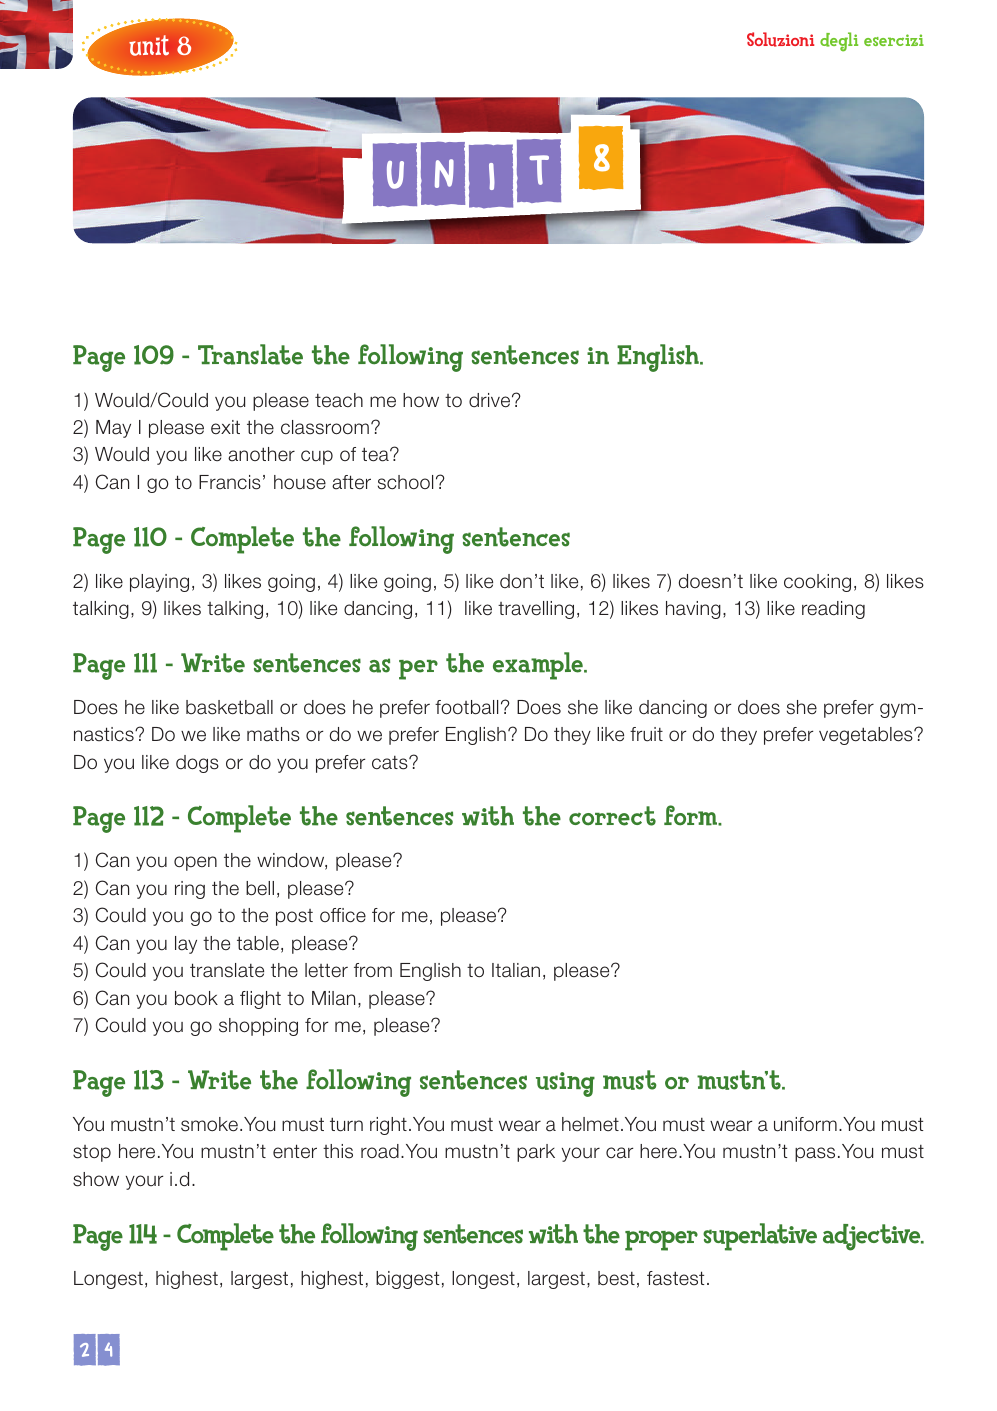 The width and height of the screenshot is (997, 1411). What do you see at coordinates (230, 482) in the screenshot?
I see `Francis` at bounding box center [230, 482].
